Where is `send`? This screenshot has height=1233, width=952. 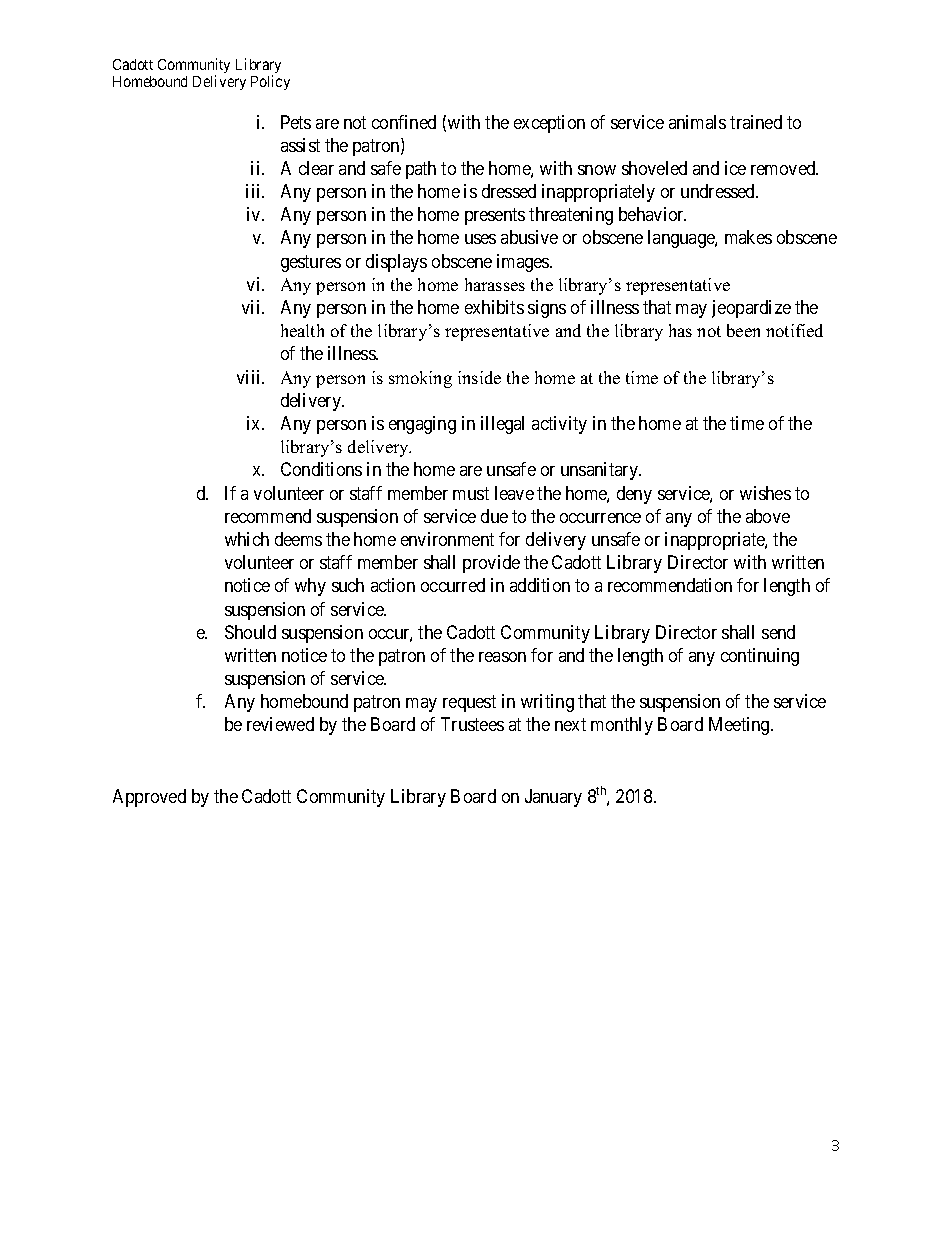
send is located at coordinates (778, 632).
